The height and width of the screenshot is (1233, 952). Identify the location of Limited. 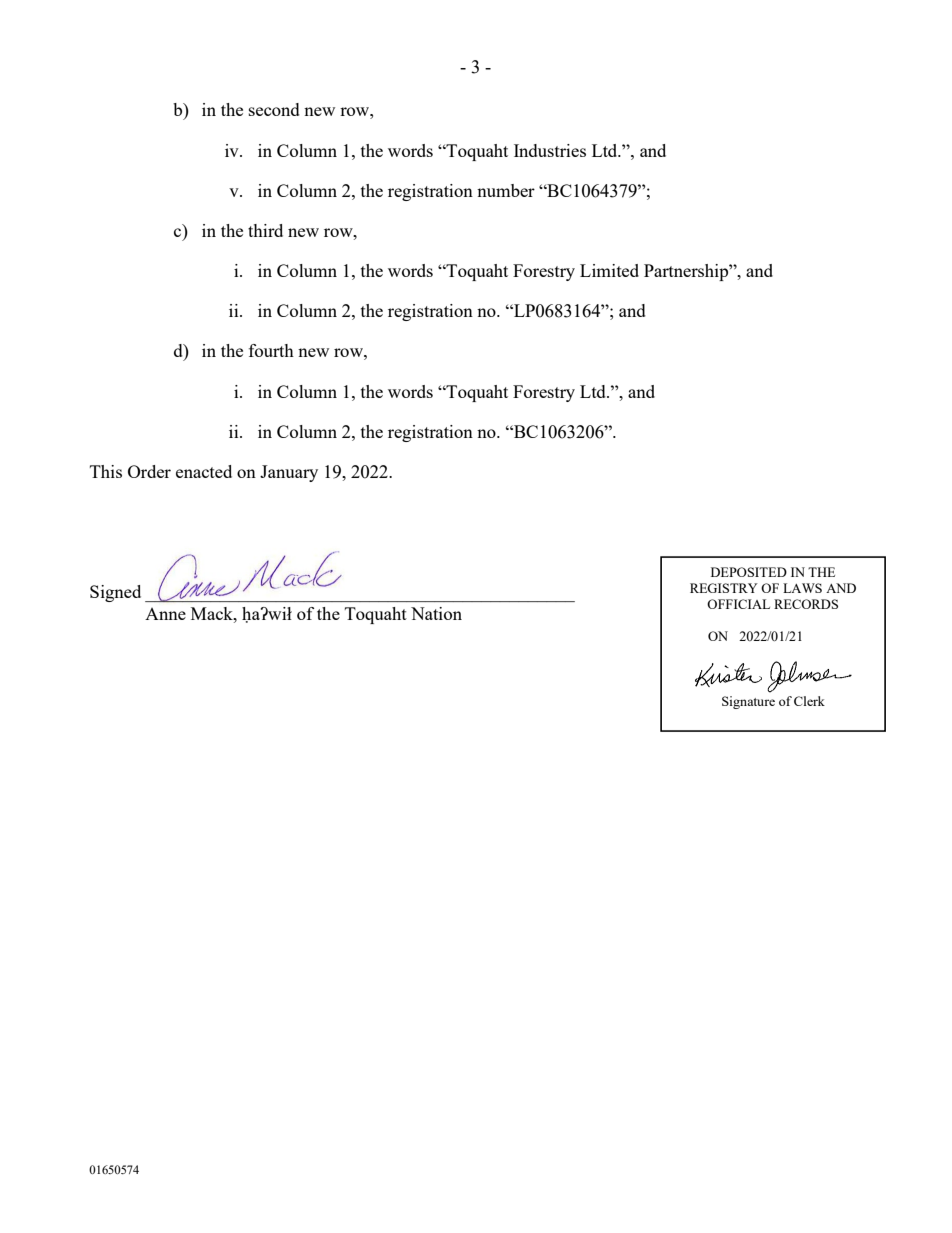
(609, 270).
